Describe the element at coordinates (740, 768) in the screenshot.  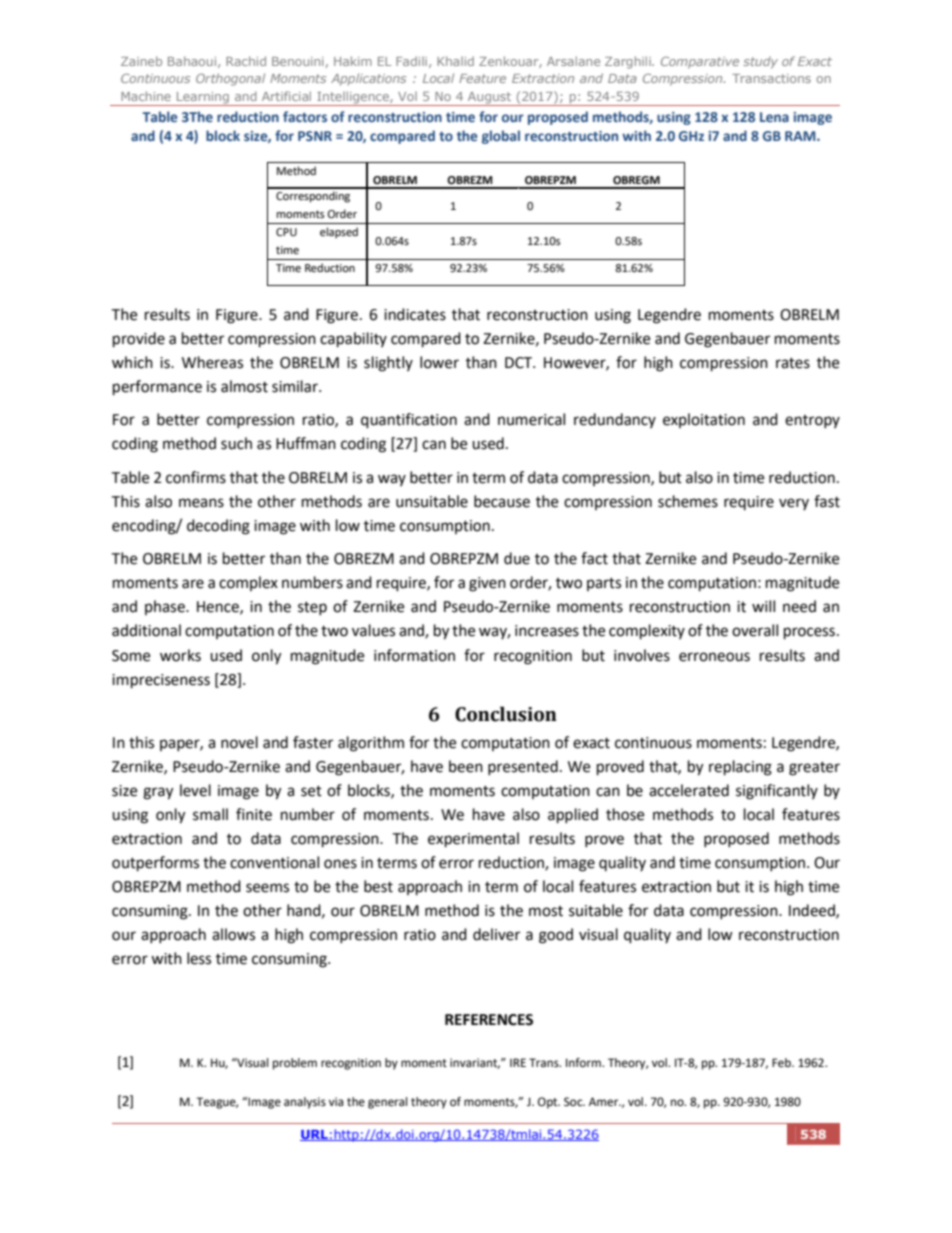
I see `replacing` at that location.
